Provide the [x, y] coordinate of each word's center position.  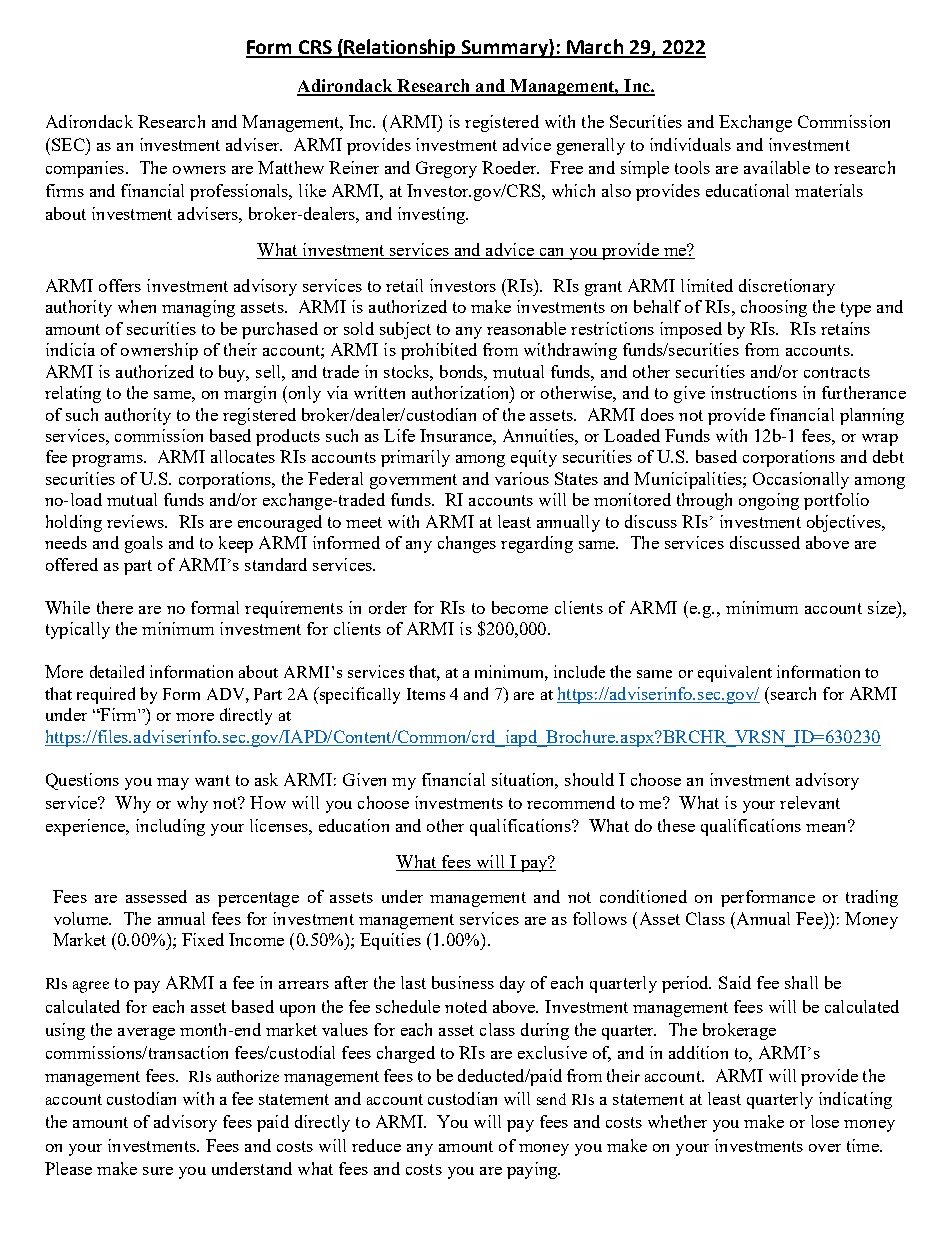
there [115, 607]
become [520, 607]
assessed [156, 896]
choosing [774, 308]
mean [827, 826]
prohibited [439, 351]
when [137, 306]
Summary [505, 48]
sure [158, 1171]
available [777, 167]
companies [85, 169]
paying [533, 1170]
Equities [390, 941]
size [883, 607]
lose [825, 1121]
